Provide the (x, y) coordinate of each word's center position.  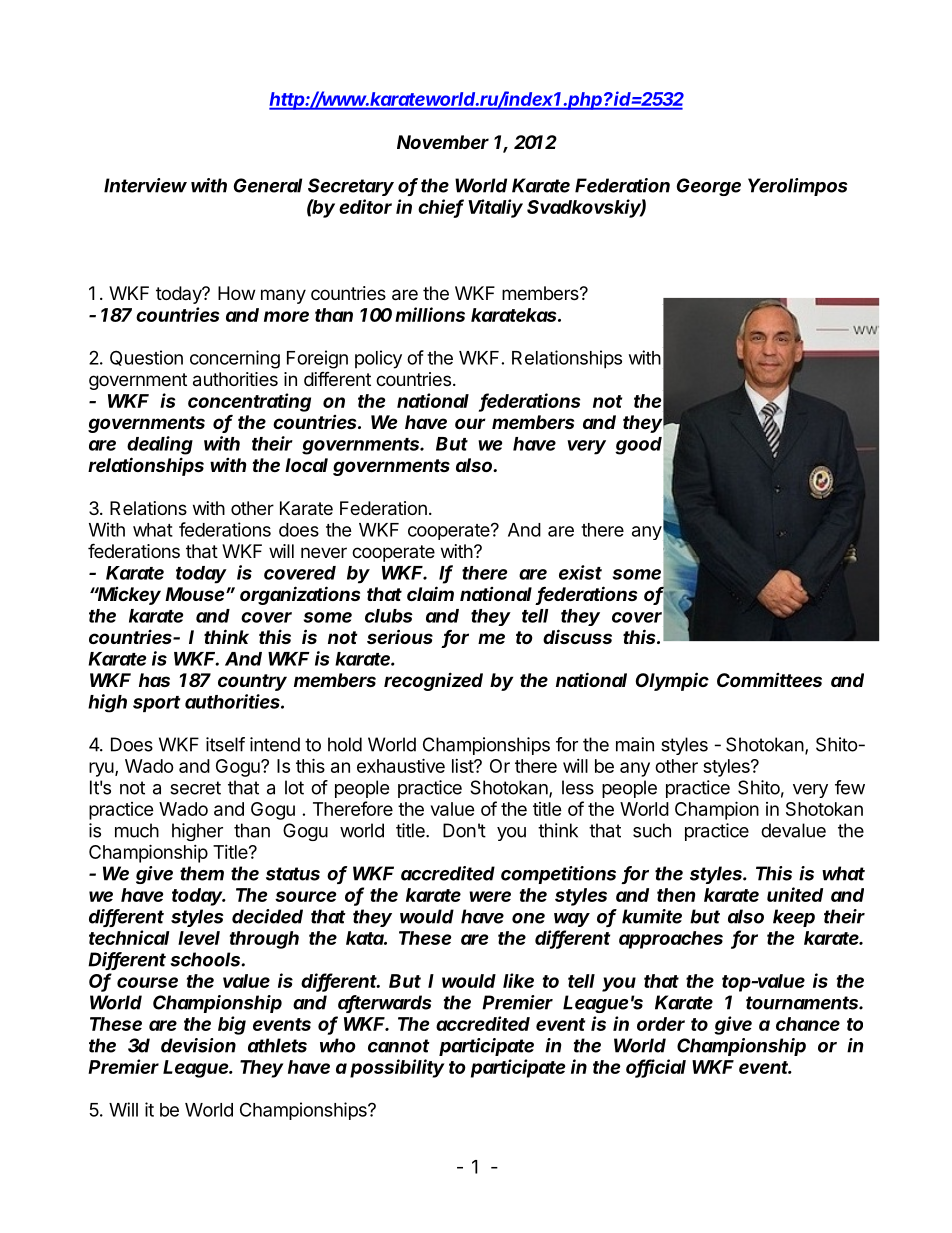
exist (580, 572)
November (443, 142)
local (306, 465)
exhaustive (401, 765)
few (850, 787)
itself (225, 744)
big (232, 1025)
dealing (160, 445)
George (709, 187)
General (268, 185)
